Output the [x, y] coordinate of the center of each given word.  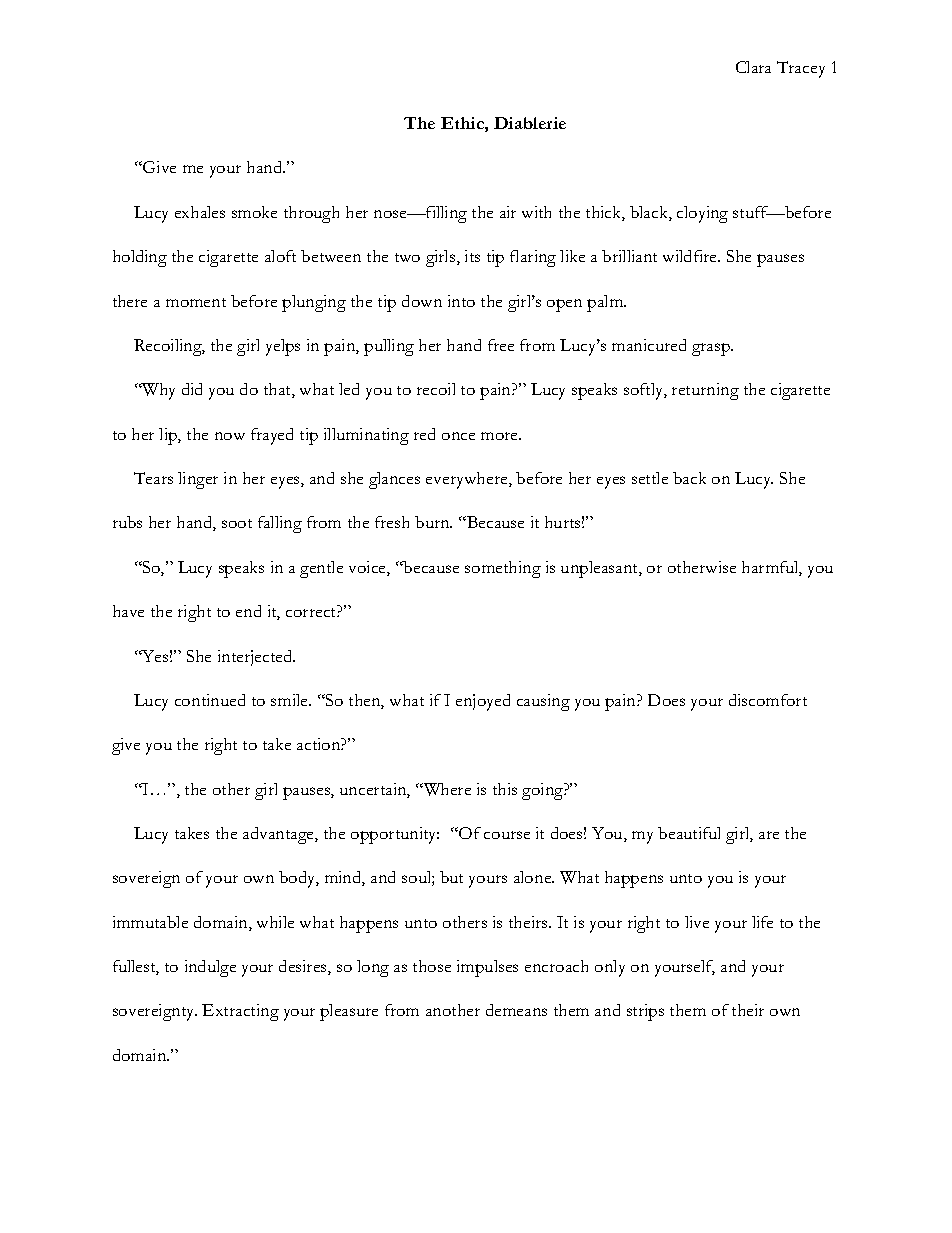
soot [237, 523]
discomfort [768, 700]
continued [210, 700]
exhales [200, 212]
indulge [210, 968]
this [505, 789]
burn [433, 522]
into [461, 301]
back [689, 478]
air [508, 212]
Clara [753, 67]
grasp [712, 349]
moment [196, 302]
